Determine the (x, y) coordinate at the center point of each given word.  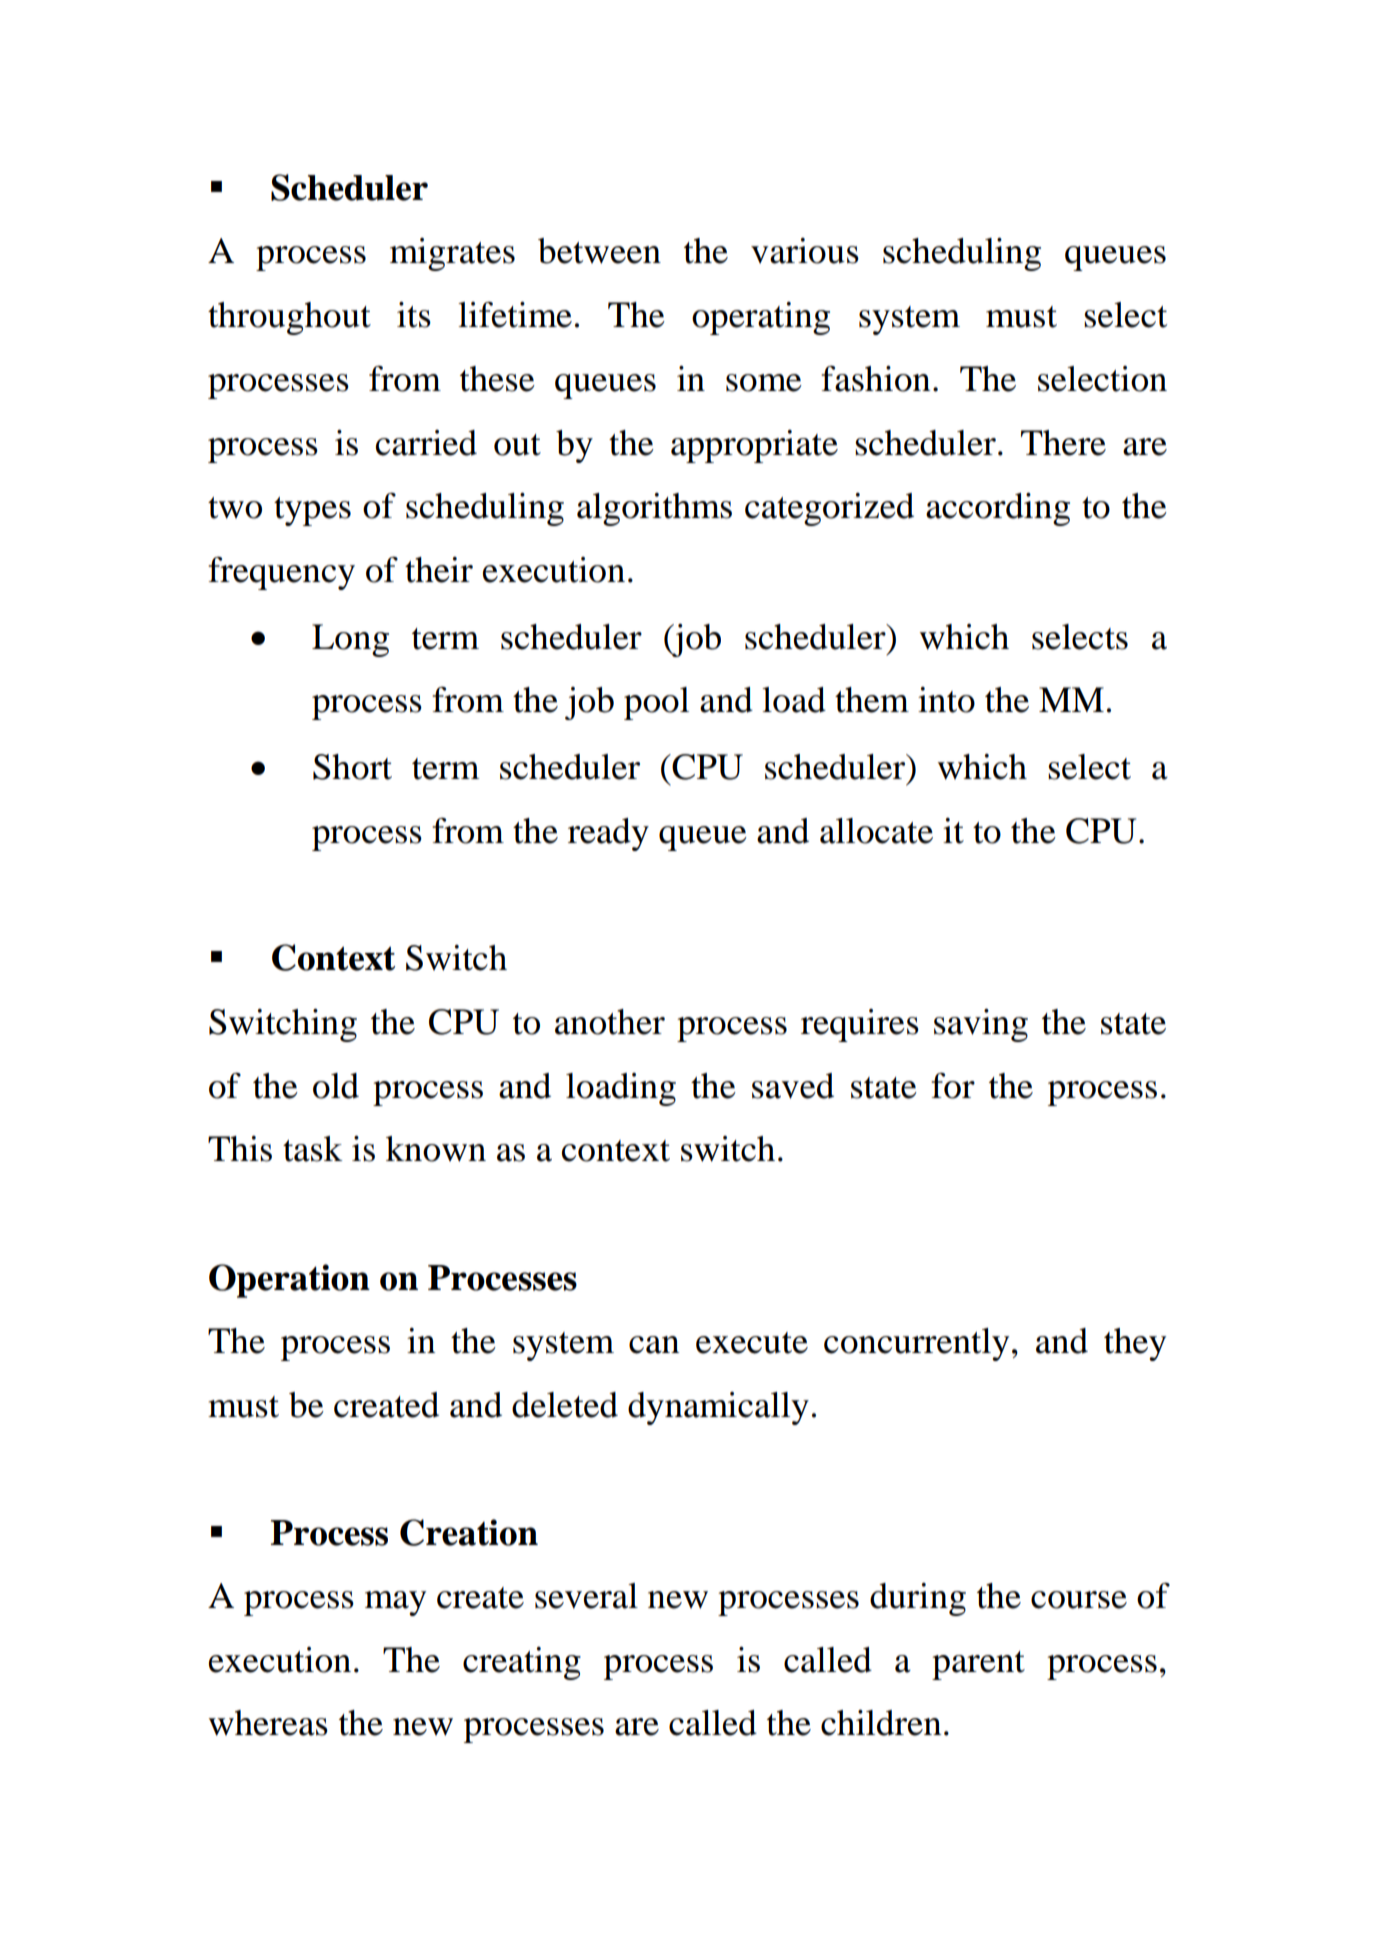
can (654, 1345)
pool (656, 703)
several (586, 1596)
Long (350, 640)
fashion (875, 379)
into (946, 700)
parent (978, 1665)
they (1135, 1344)
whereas (268, 1723)
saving (981, 1025)
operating (761, 318)
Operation (289, 1281)
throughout (289, 318)
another (610, 1022)
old (336, 1086)
